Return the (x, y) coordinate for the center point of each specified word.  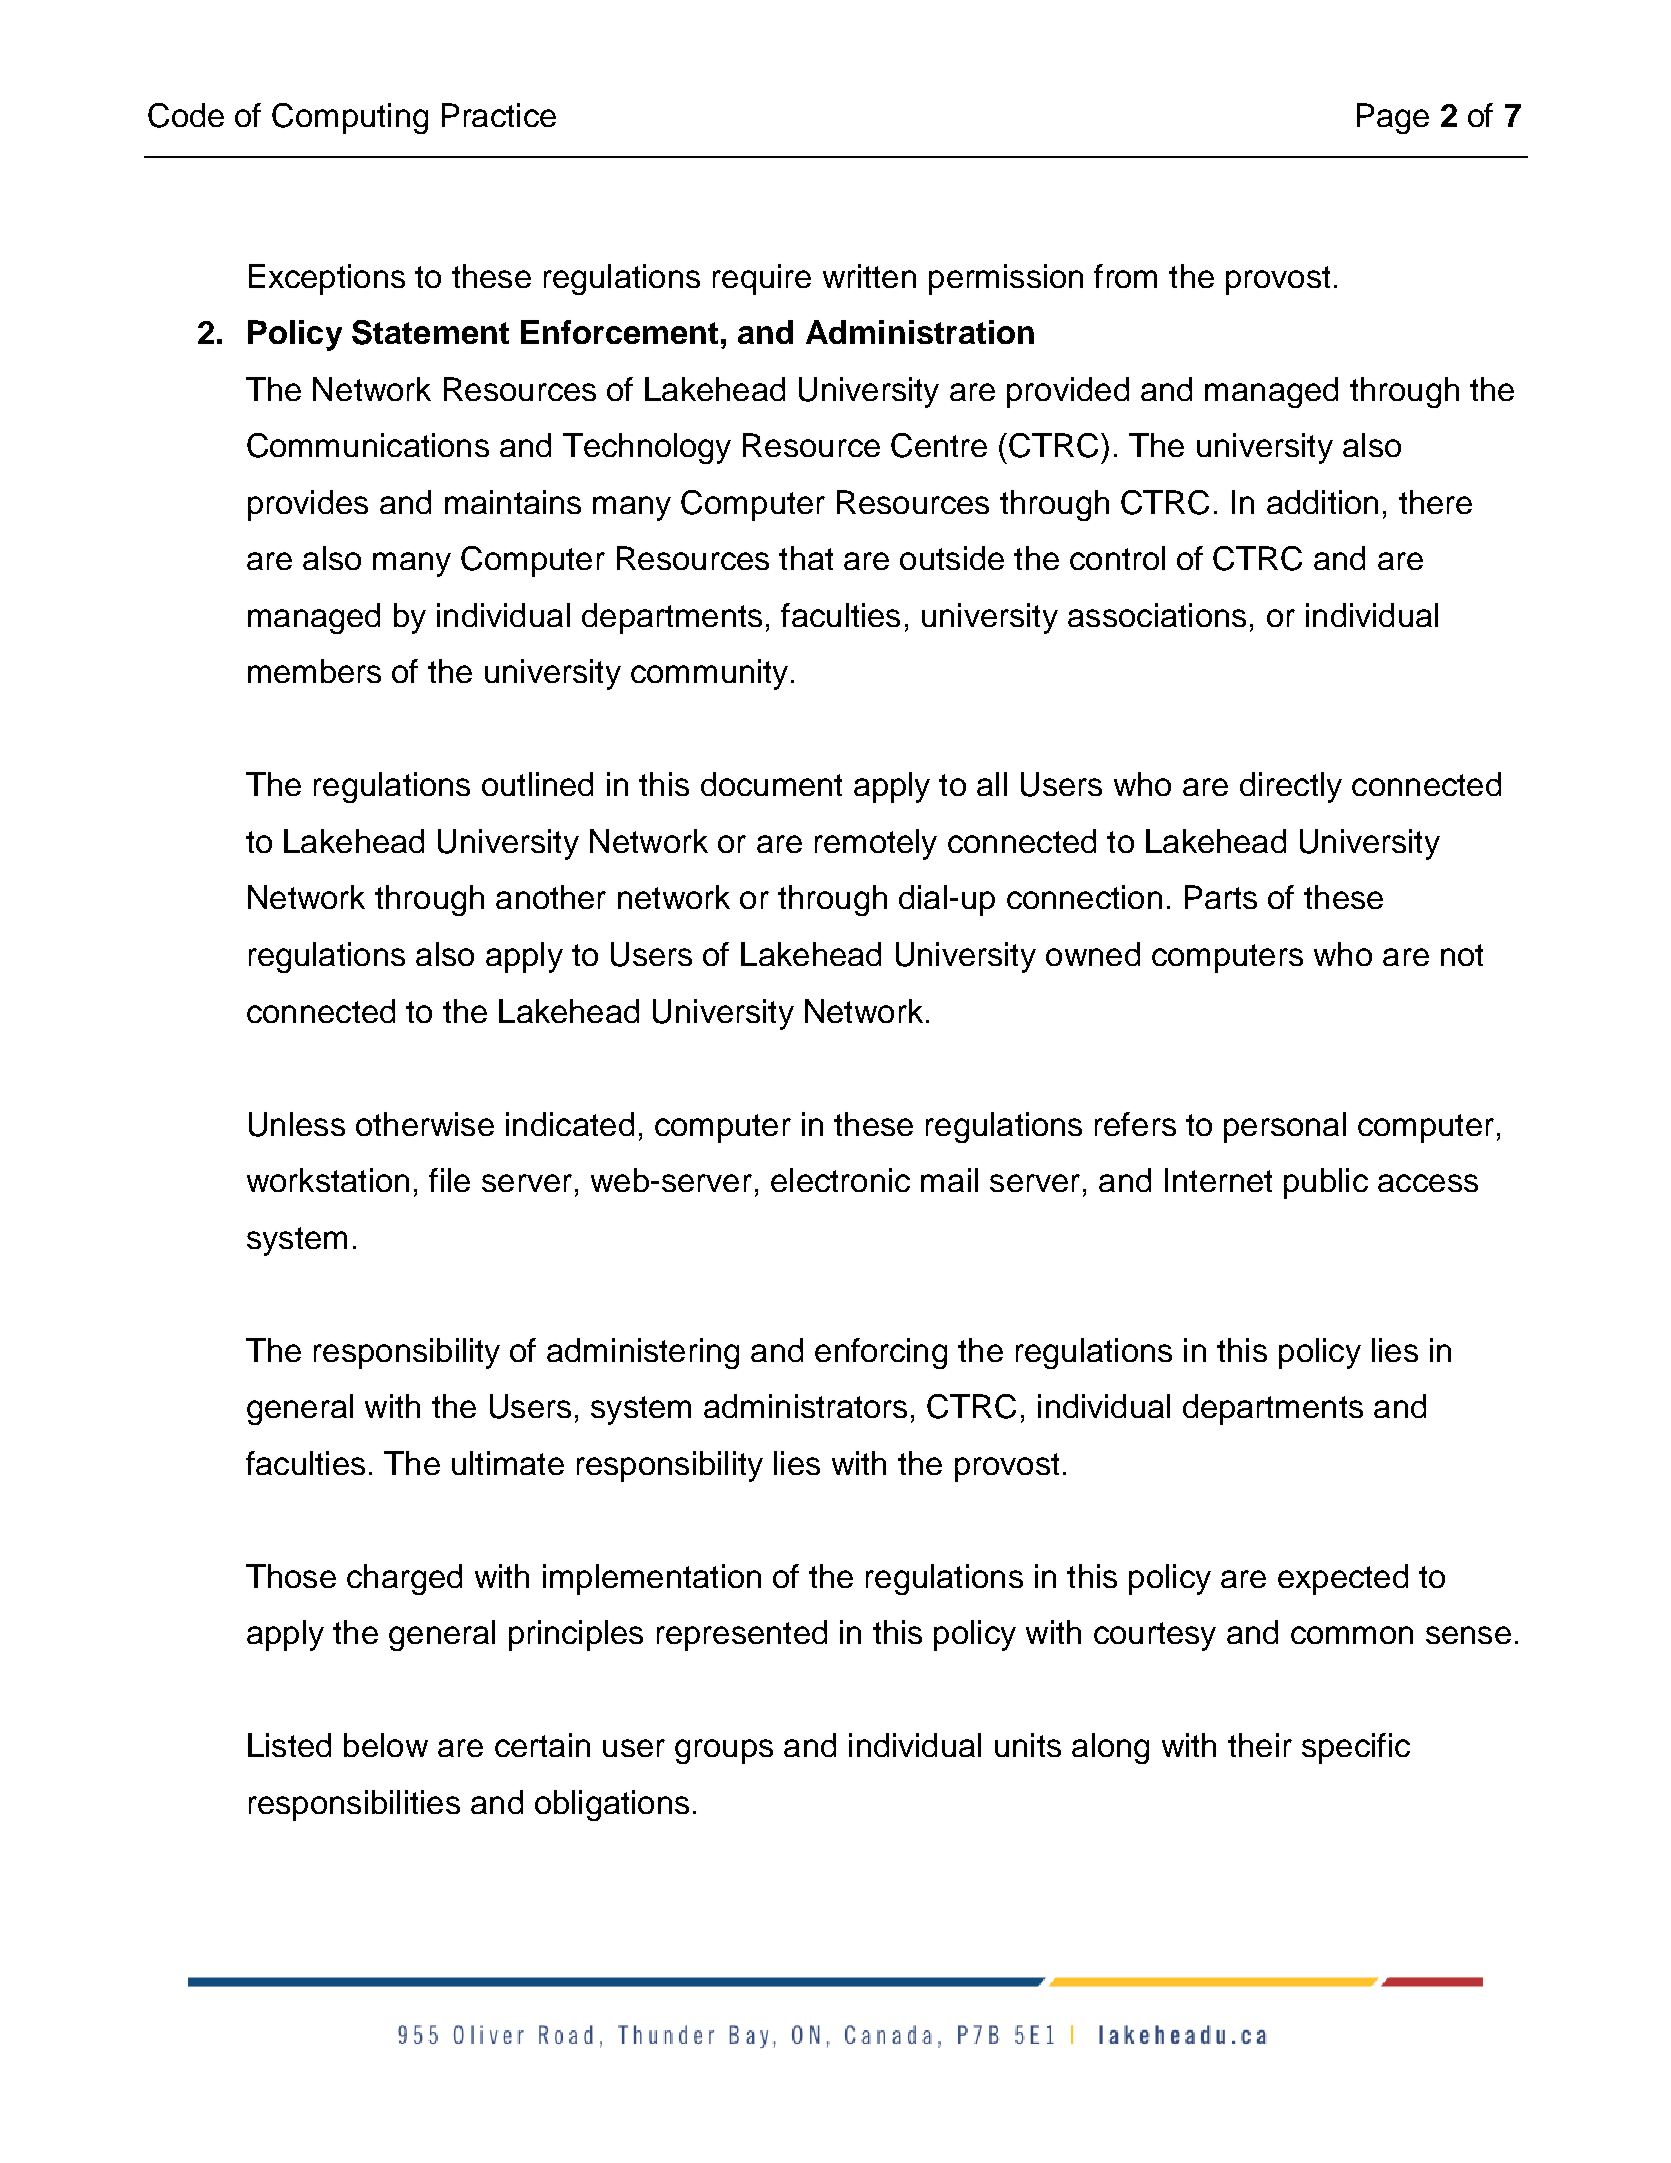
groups (724, 1751)
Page (1393, 118)
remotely (876, 844)
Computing (350, 118)
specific (1356, 1748)
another (551, 897)
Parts (1221, 897)
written (869, 276)
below (386, 1745)
